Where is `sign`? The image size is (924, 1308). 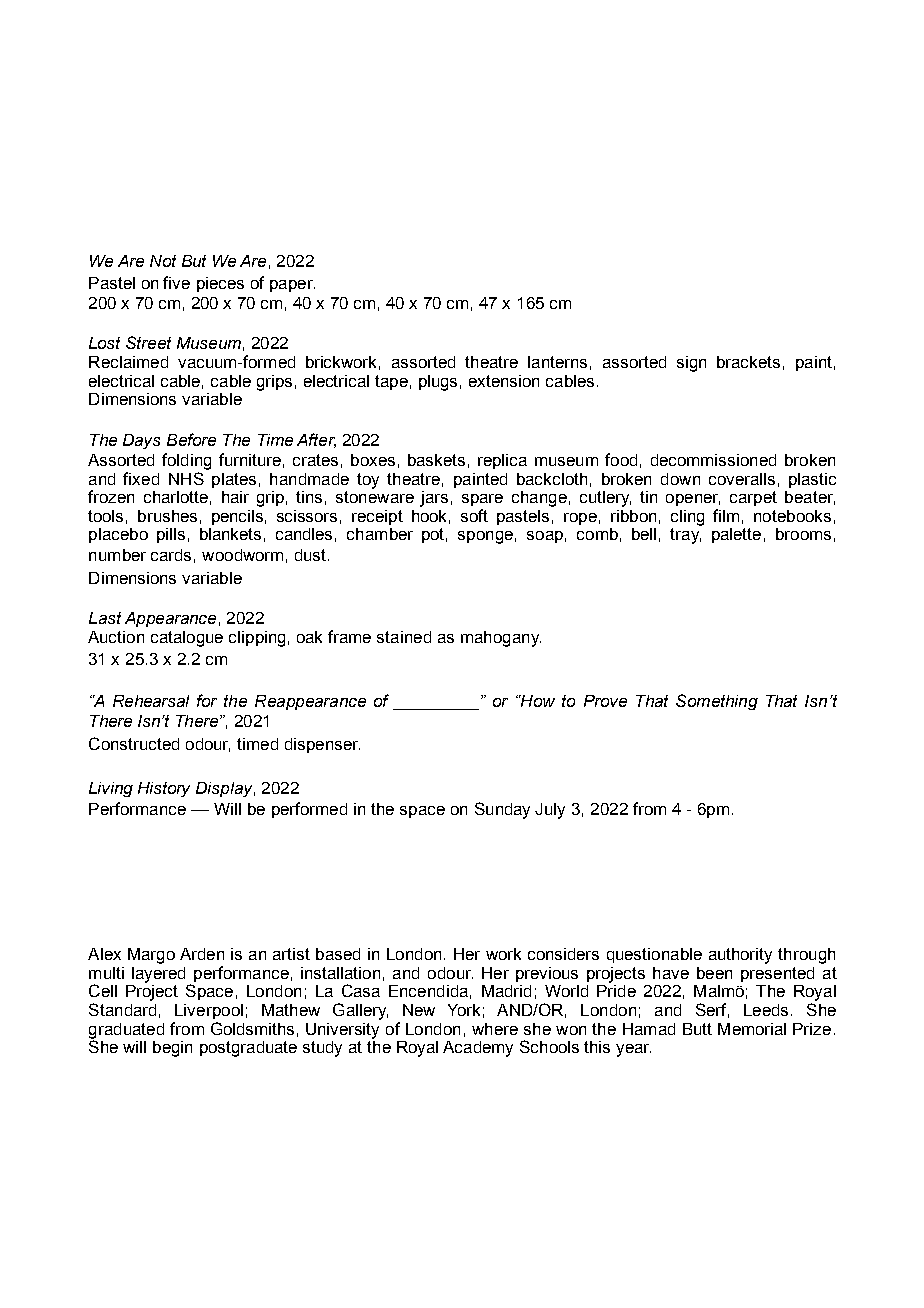 sign is located at coordinates (691, 364).
